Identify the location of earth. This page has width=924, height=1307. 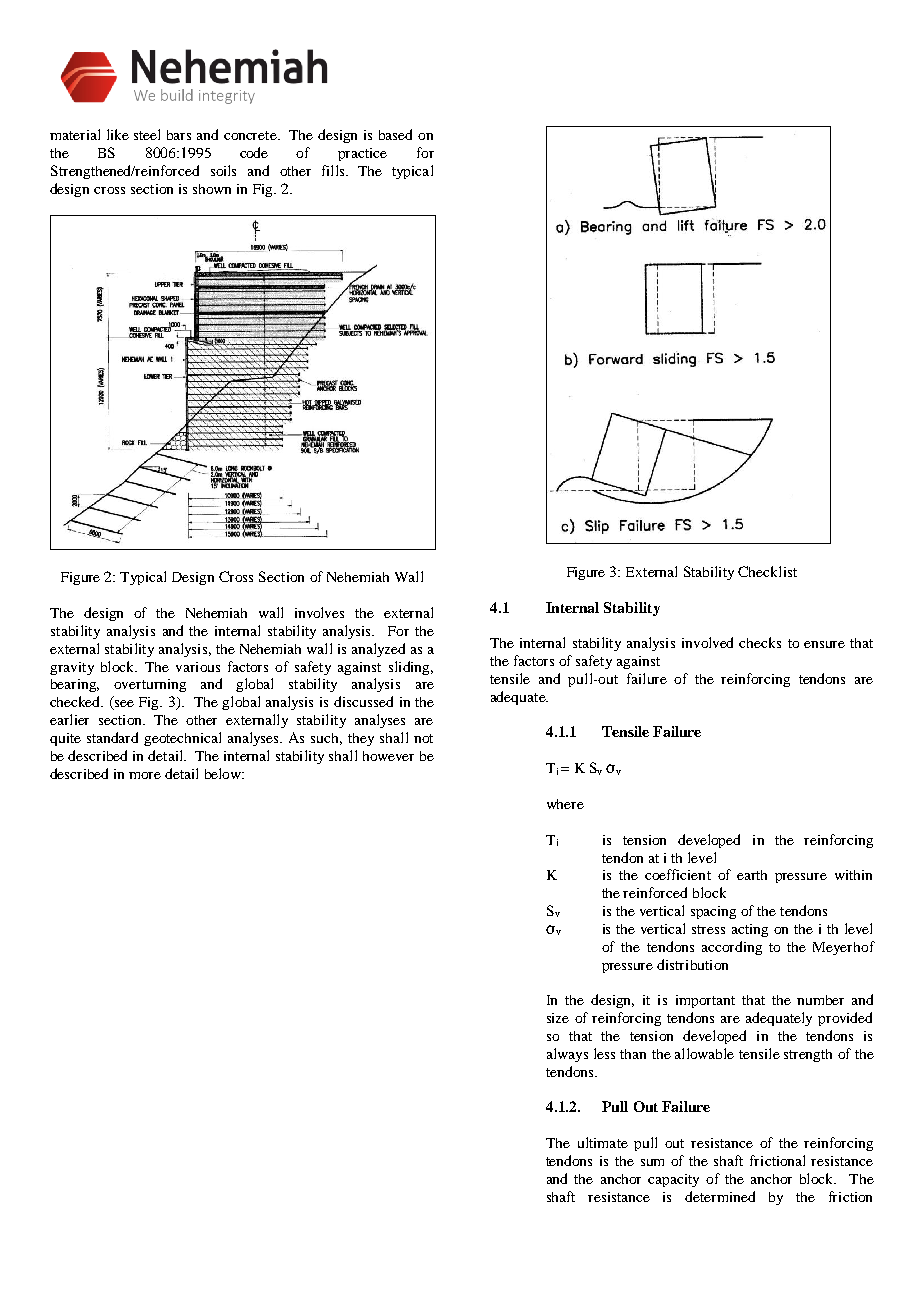
(752, 875).
